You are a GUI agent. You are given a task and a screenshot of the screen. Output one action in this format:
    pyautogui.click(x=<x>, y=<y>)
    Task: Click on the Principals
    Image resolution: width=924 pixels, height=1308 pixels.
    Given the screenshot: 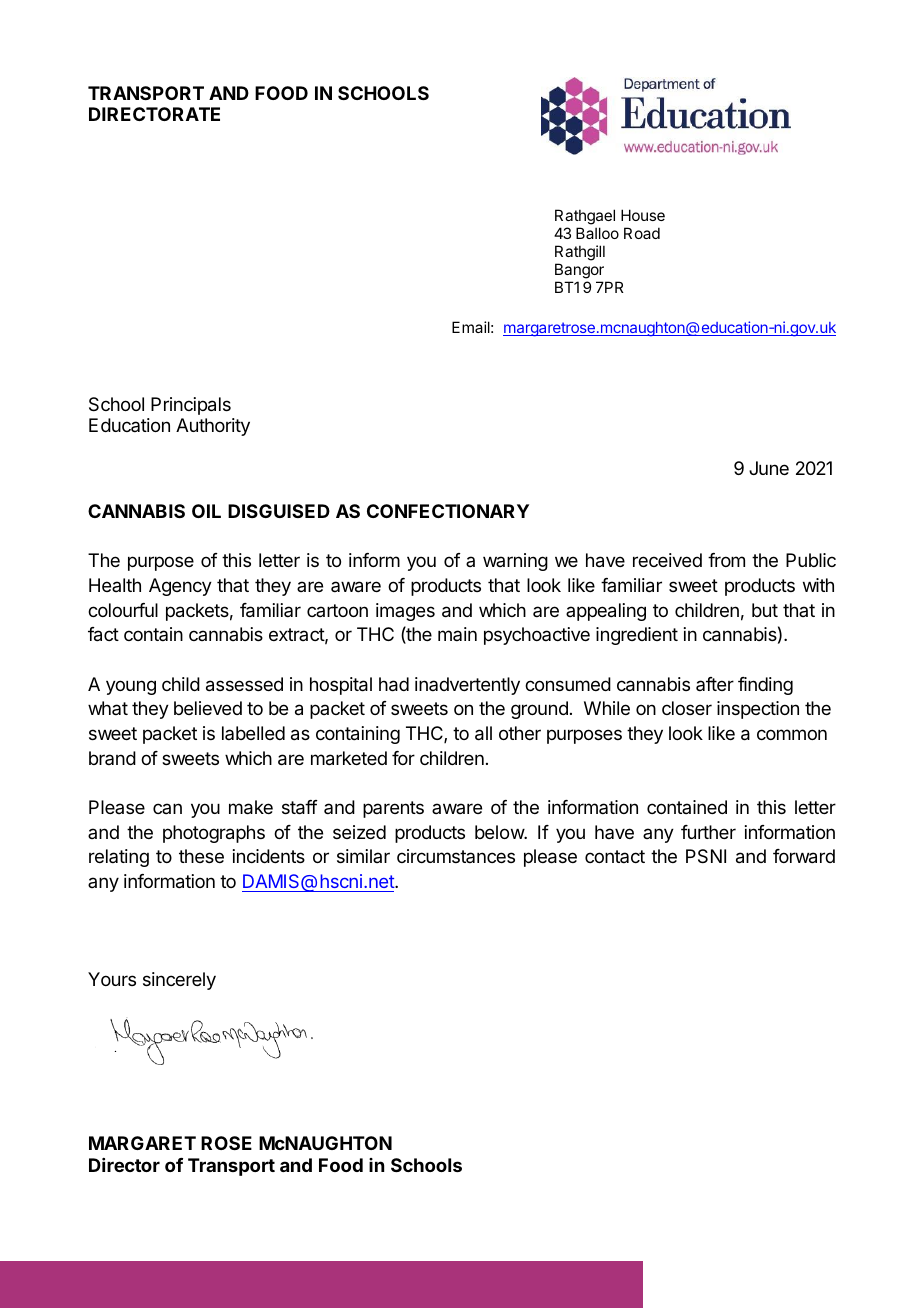 What is the action you would take?
    pyautogui.click(x=191, y=406)
